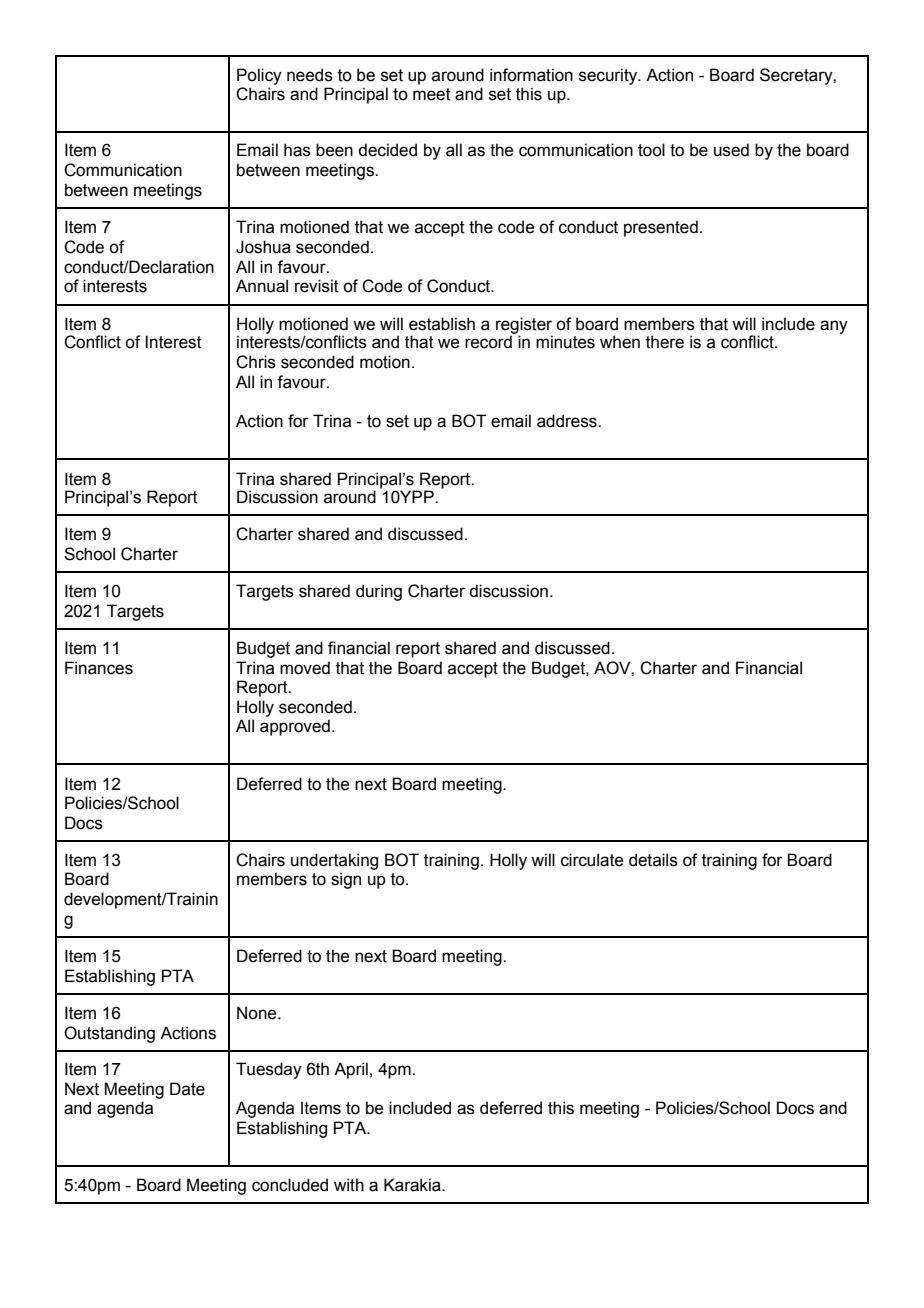 This image has height=1308, width=924. Describe the element at coordinates (665, 342) in the image. I see `there` at that location.
